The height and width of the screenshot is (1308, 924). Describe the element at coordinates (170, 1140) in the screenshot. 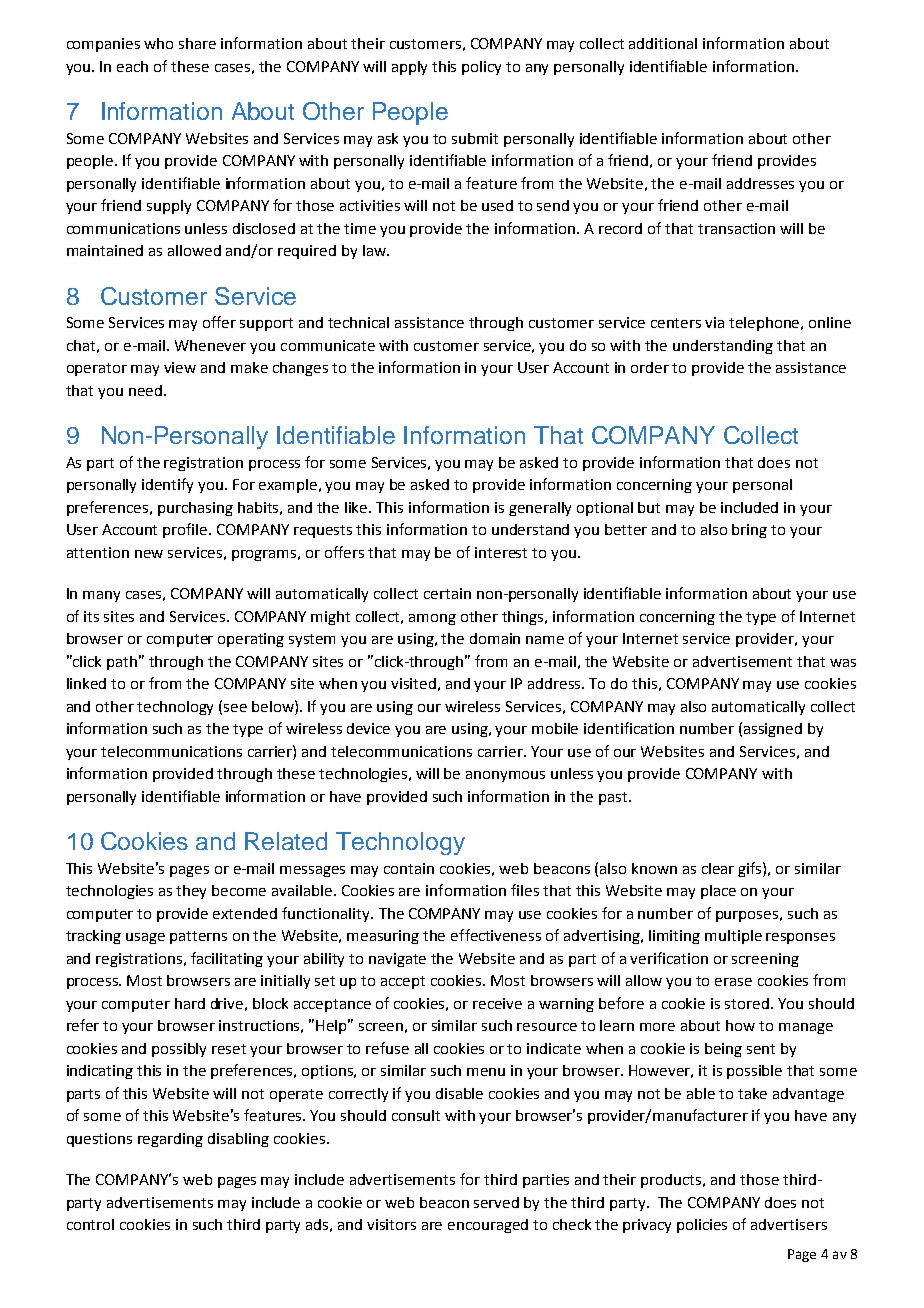

I see `regarding` at that location.
